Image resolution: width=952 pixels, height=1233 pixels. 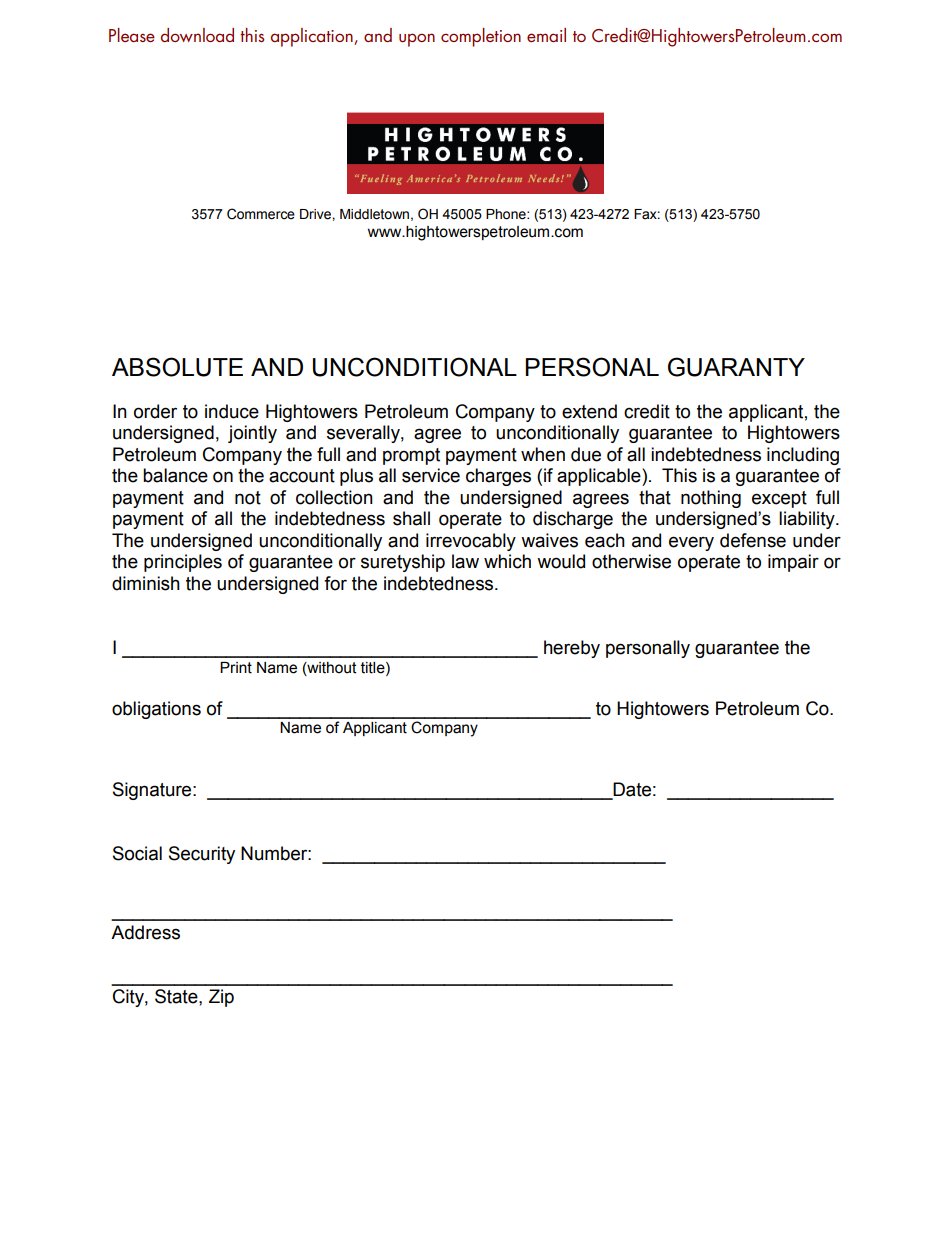 I want to click on otherwise, so click(x=631, y=561).
